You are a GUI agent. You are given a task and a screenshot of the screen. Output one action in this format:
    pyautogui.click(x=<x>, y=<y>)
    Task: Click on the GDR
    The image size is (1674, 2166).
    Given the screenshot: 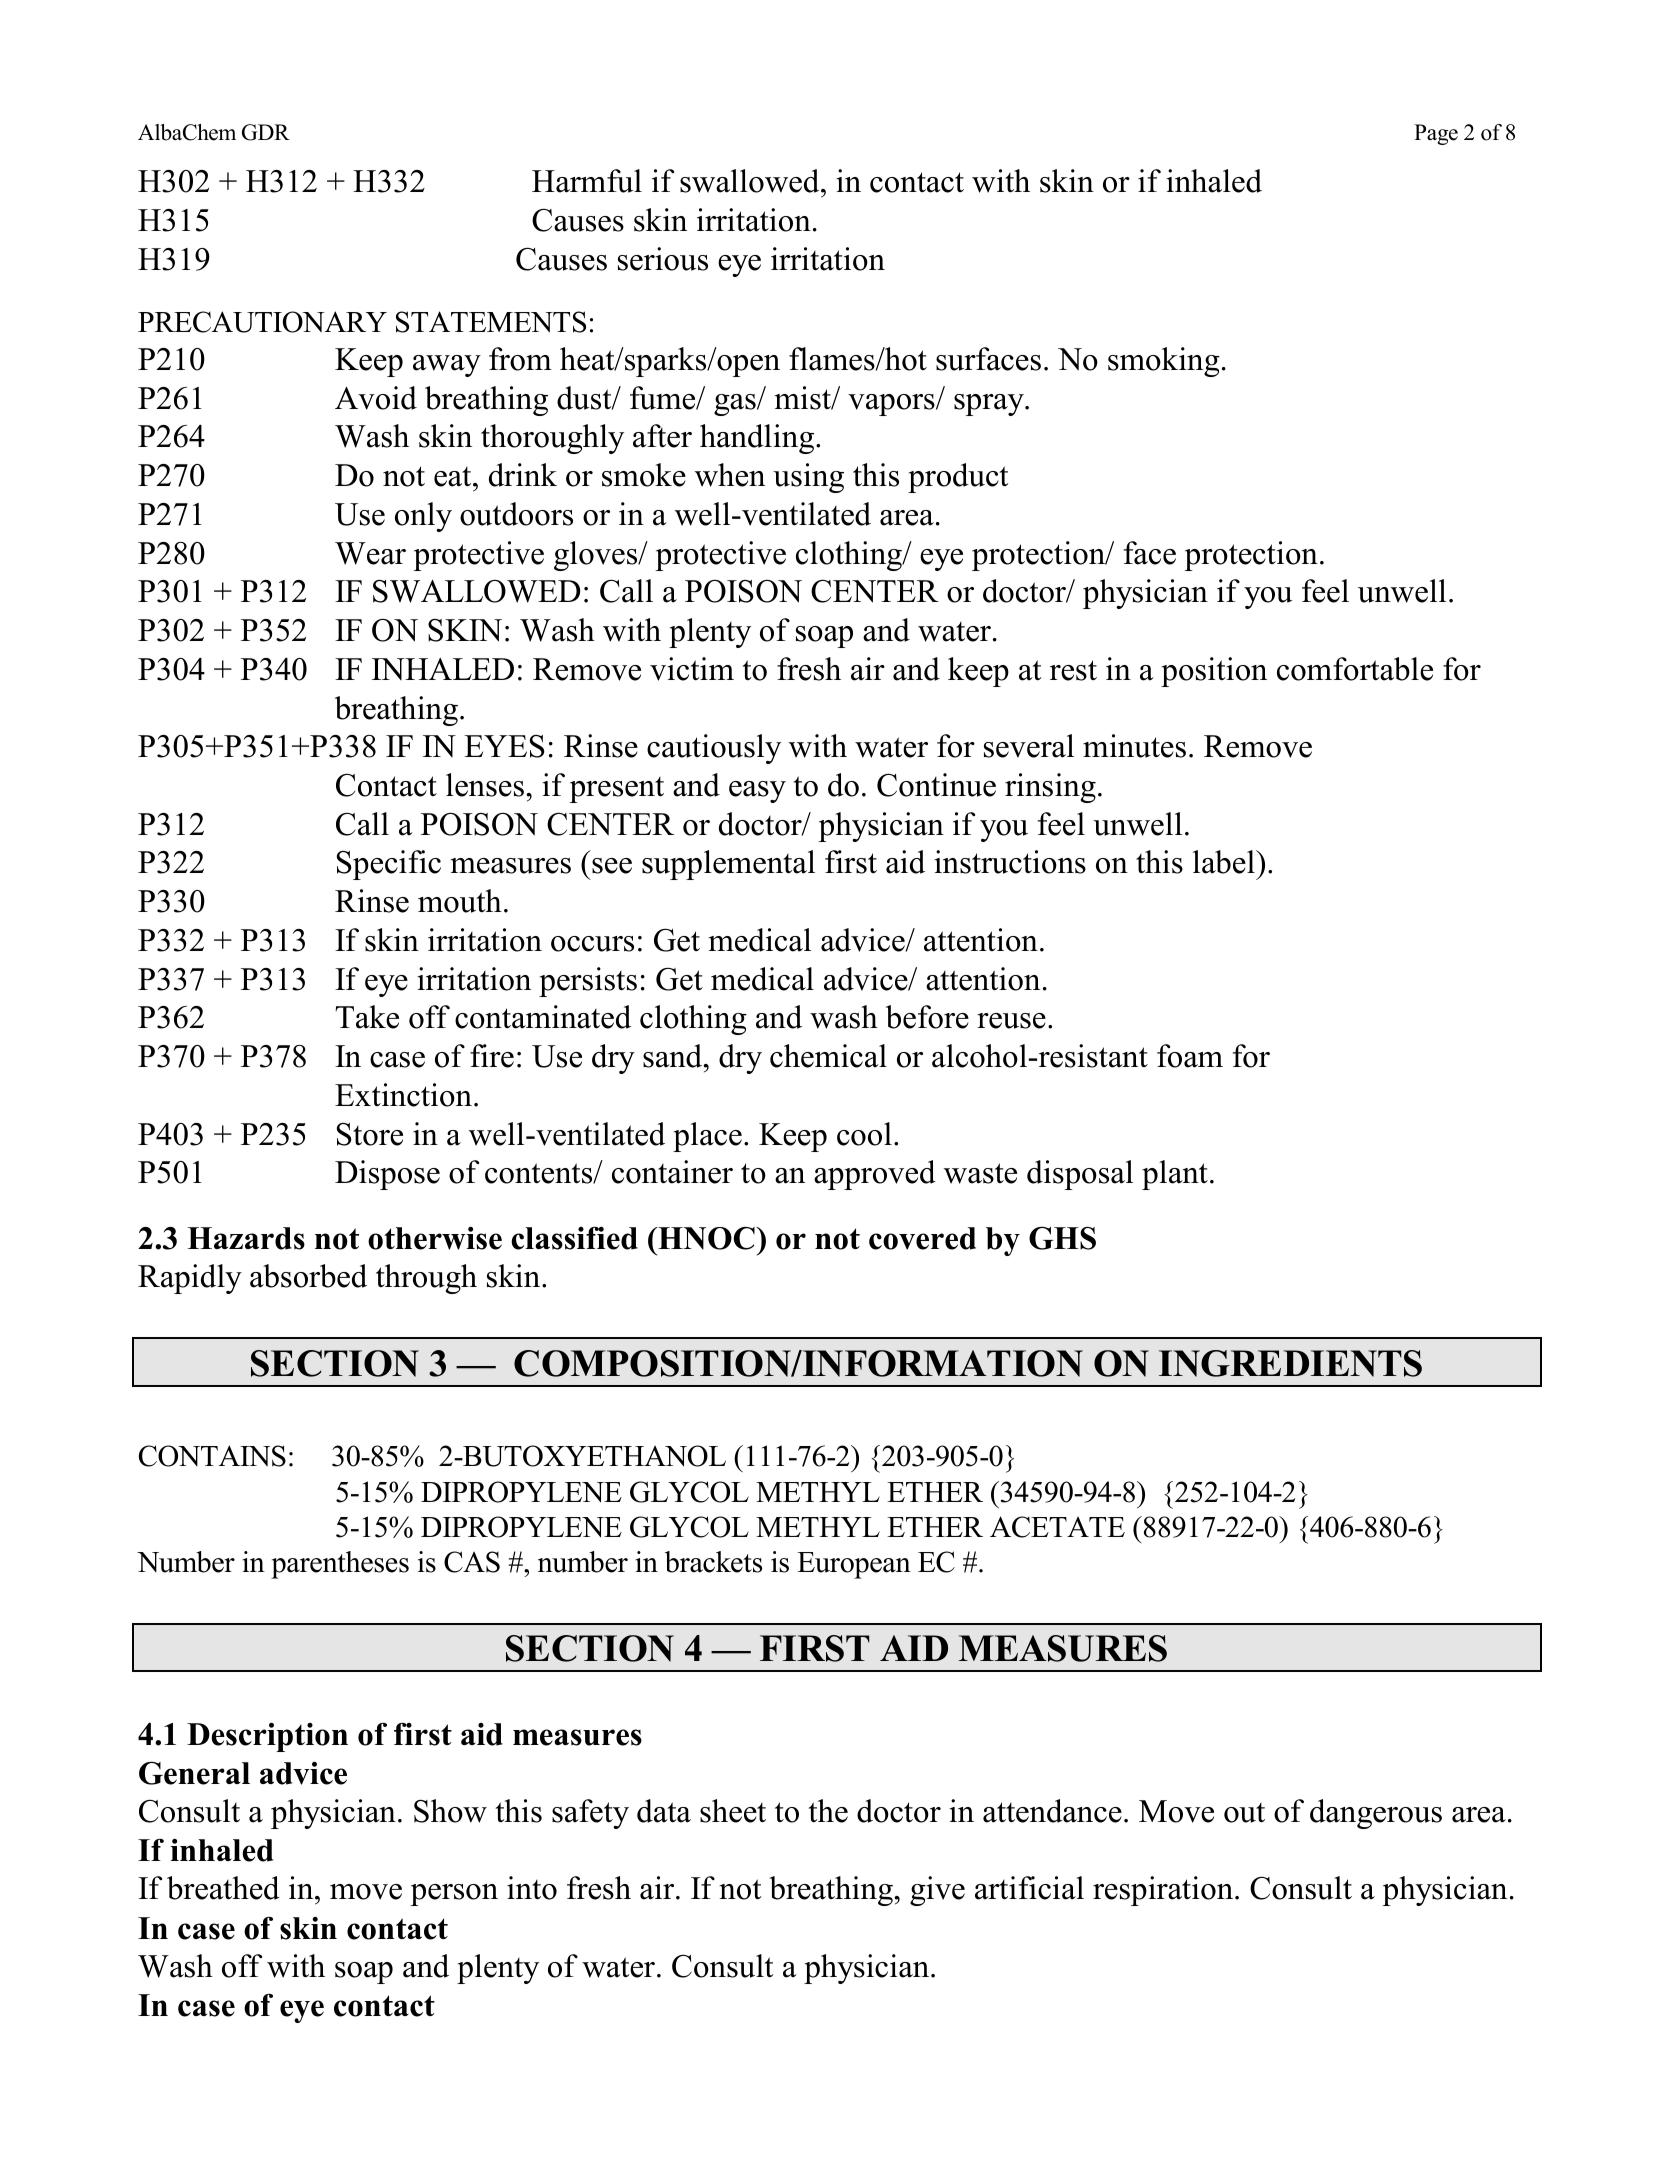 What is the action you would take?
    pyautogui.click(x=266, y=132)
